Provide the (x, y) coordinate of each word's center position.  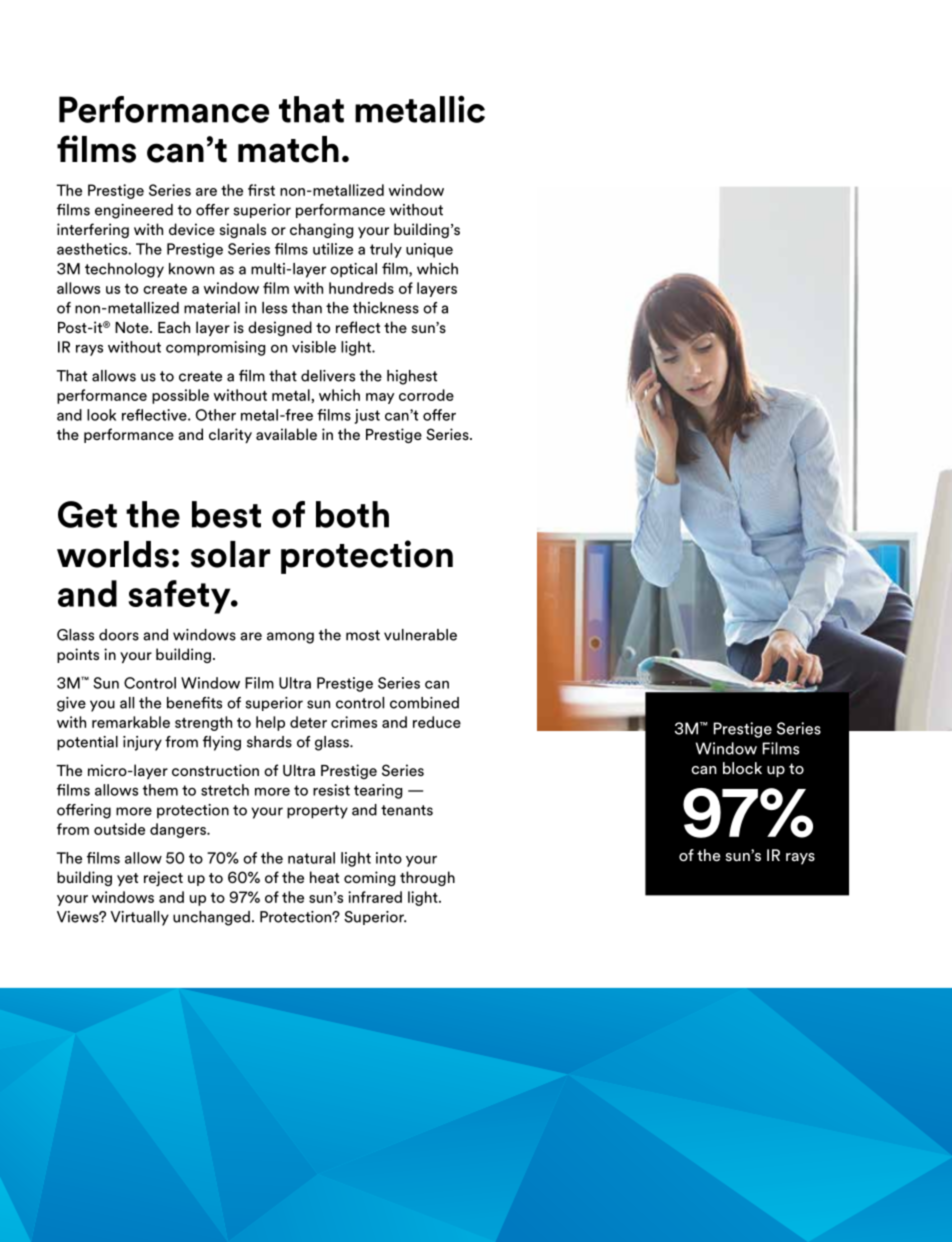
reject (163, 878)
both (352, 514)
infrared (375, 897)
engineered (134, 211)
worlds (113, 554)
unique (429, 250)
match (288, 149)
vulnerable (420, 635)
